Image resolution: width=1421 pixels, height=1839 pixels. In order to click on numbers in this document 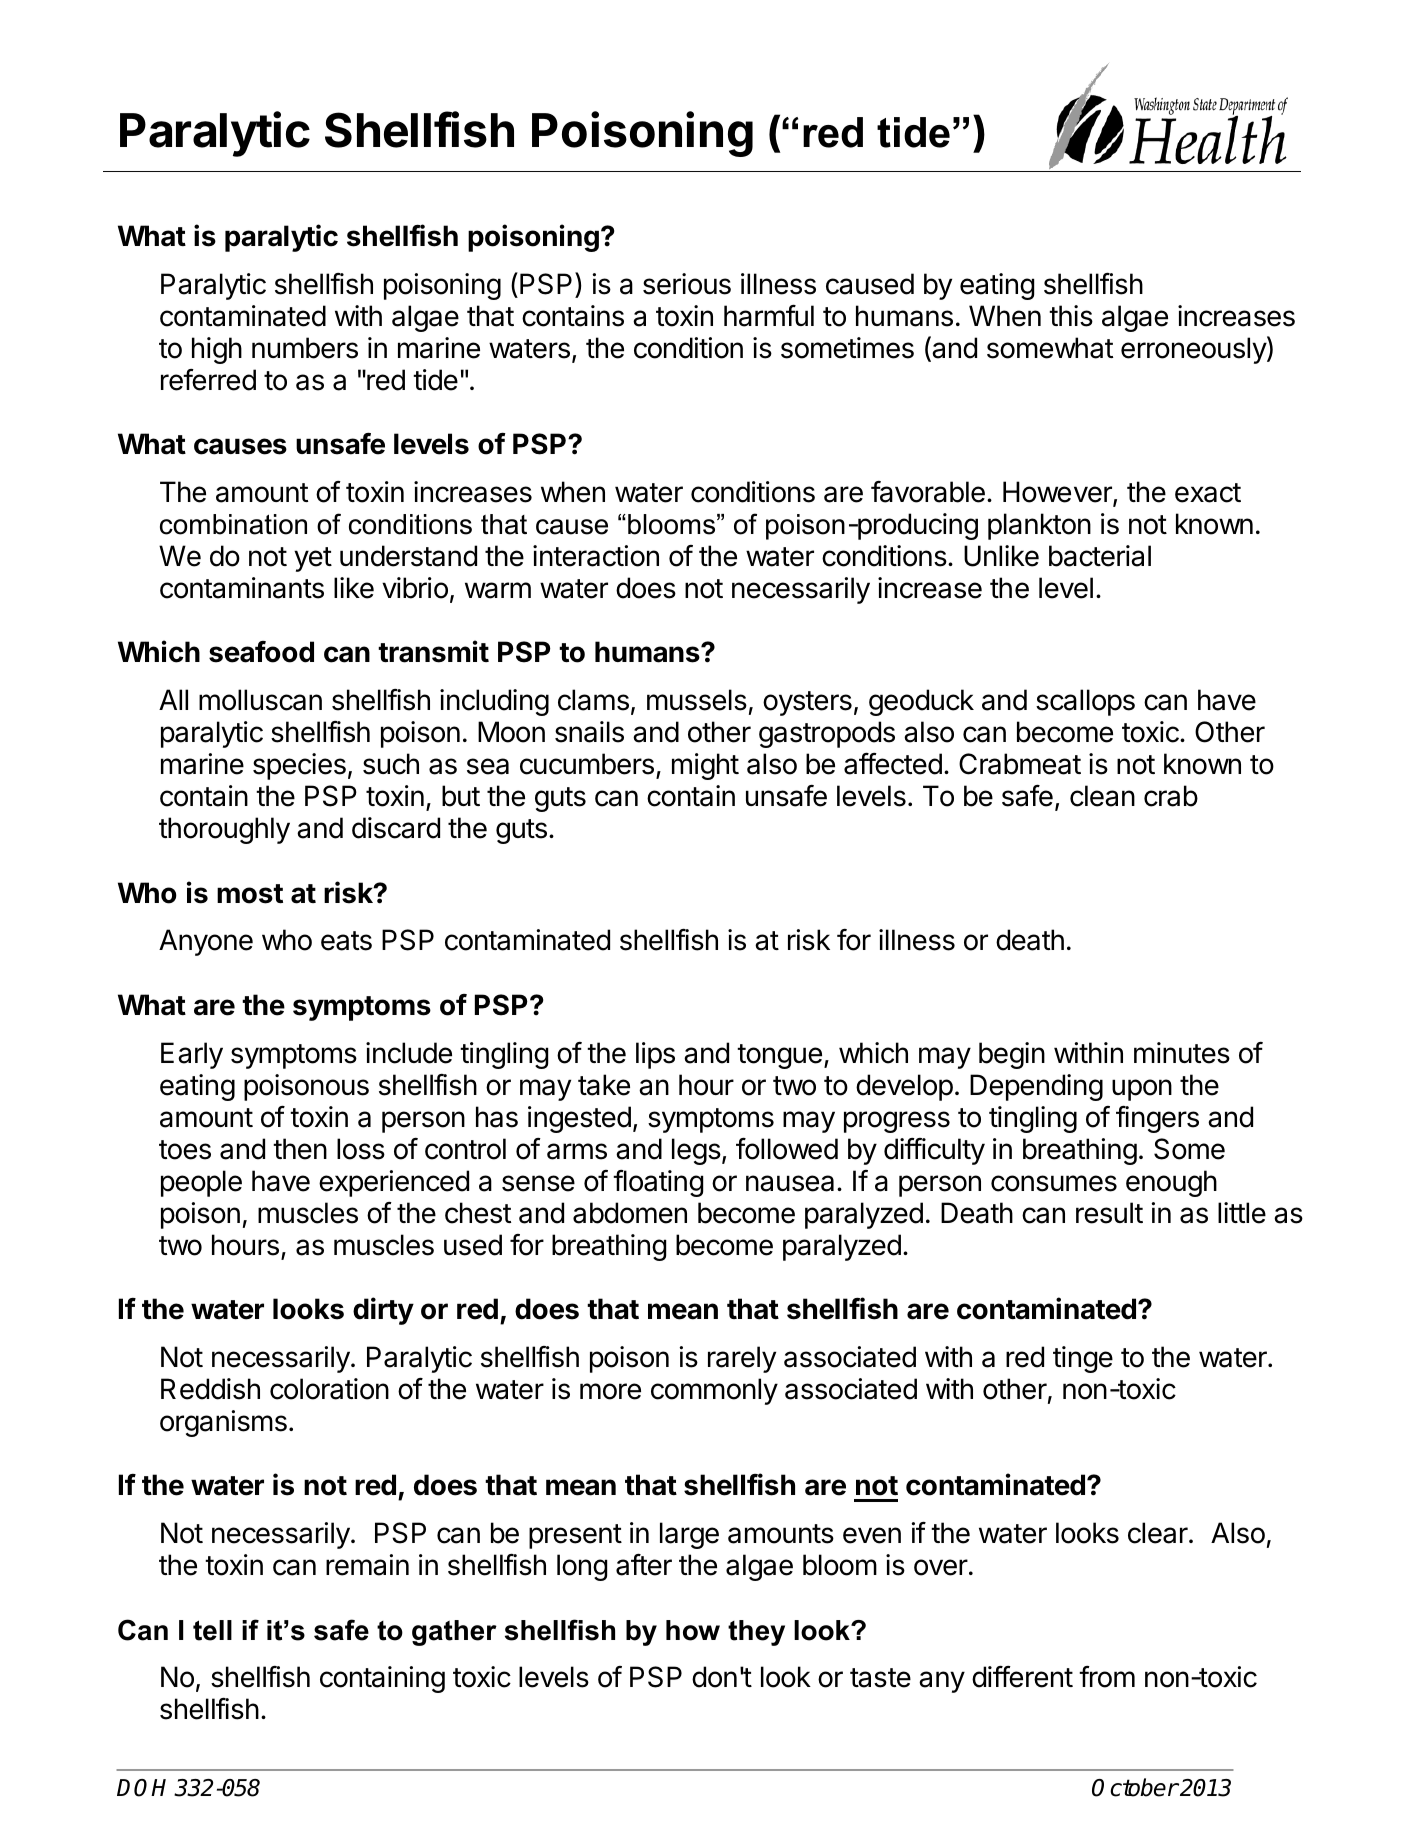, I will do `click(305, 348)`.
